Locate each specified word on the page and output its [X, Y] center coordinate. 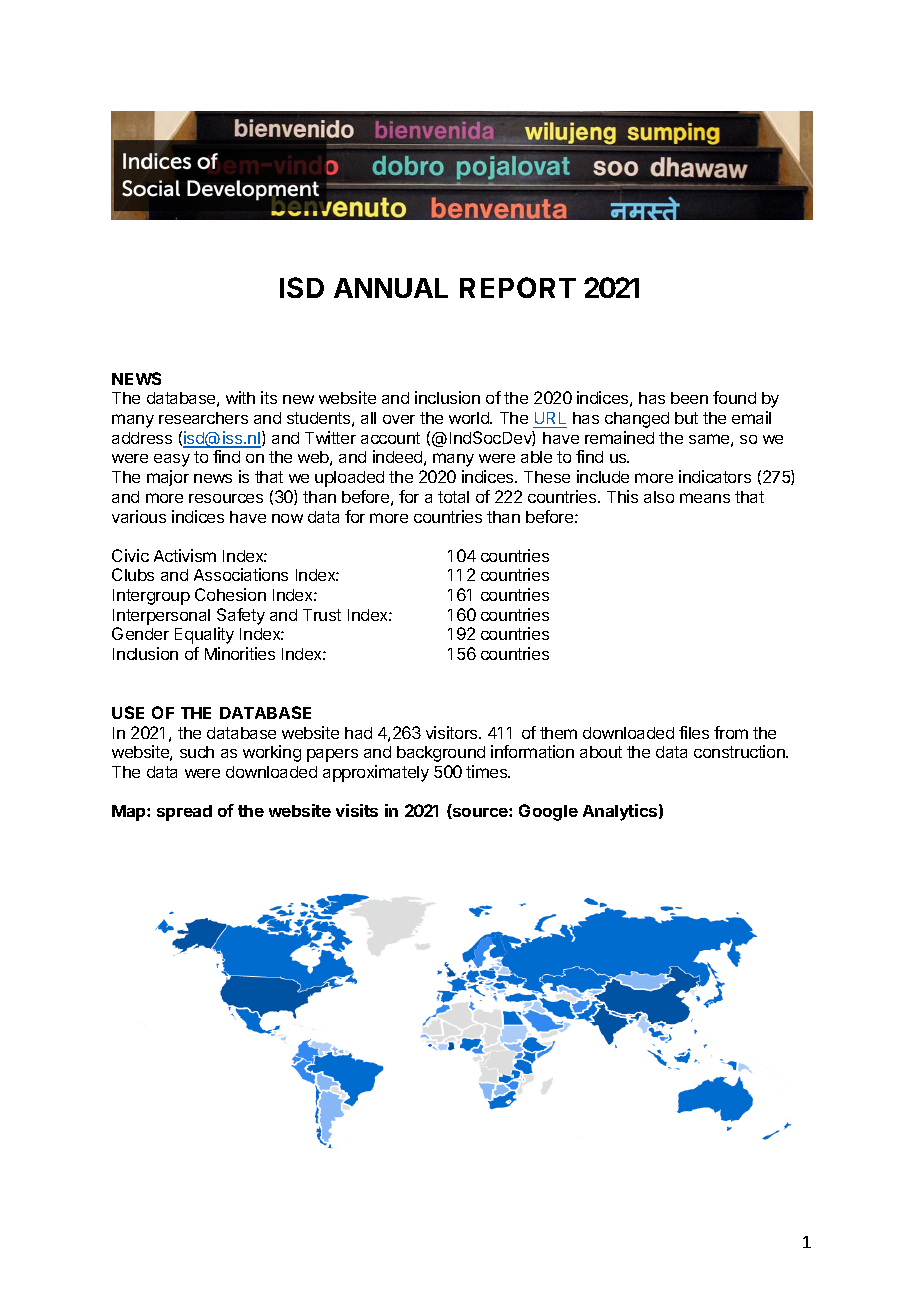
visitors [453, 732]
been [689, 398]
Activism [185, 555]
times [488, 771]
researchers [203, 418]
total [453, 497]
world [470, 418]
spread [184, 813]
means [705, 498]
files [694, 732]
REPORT [518, 287]
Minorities [240, 653]
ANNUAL [391, 288]
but [686, 418]
